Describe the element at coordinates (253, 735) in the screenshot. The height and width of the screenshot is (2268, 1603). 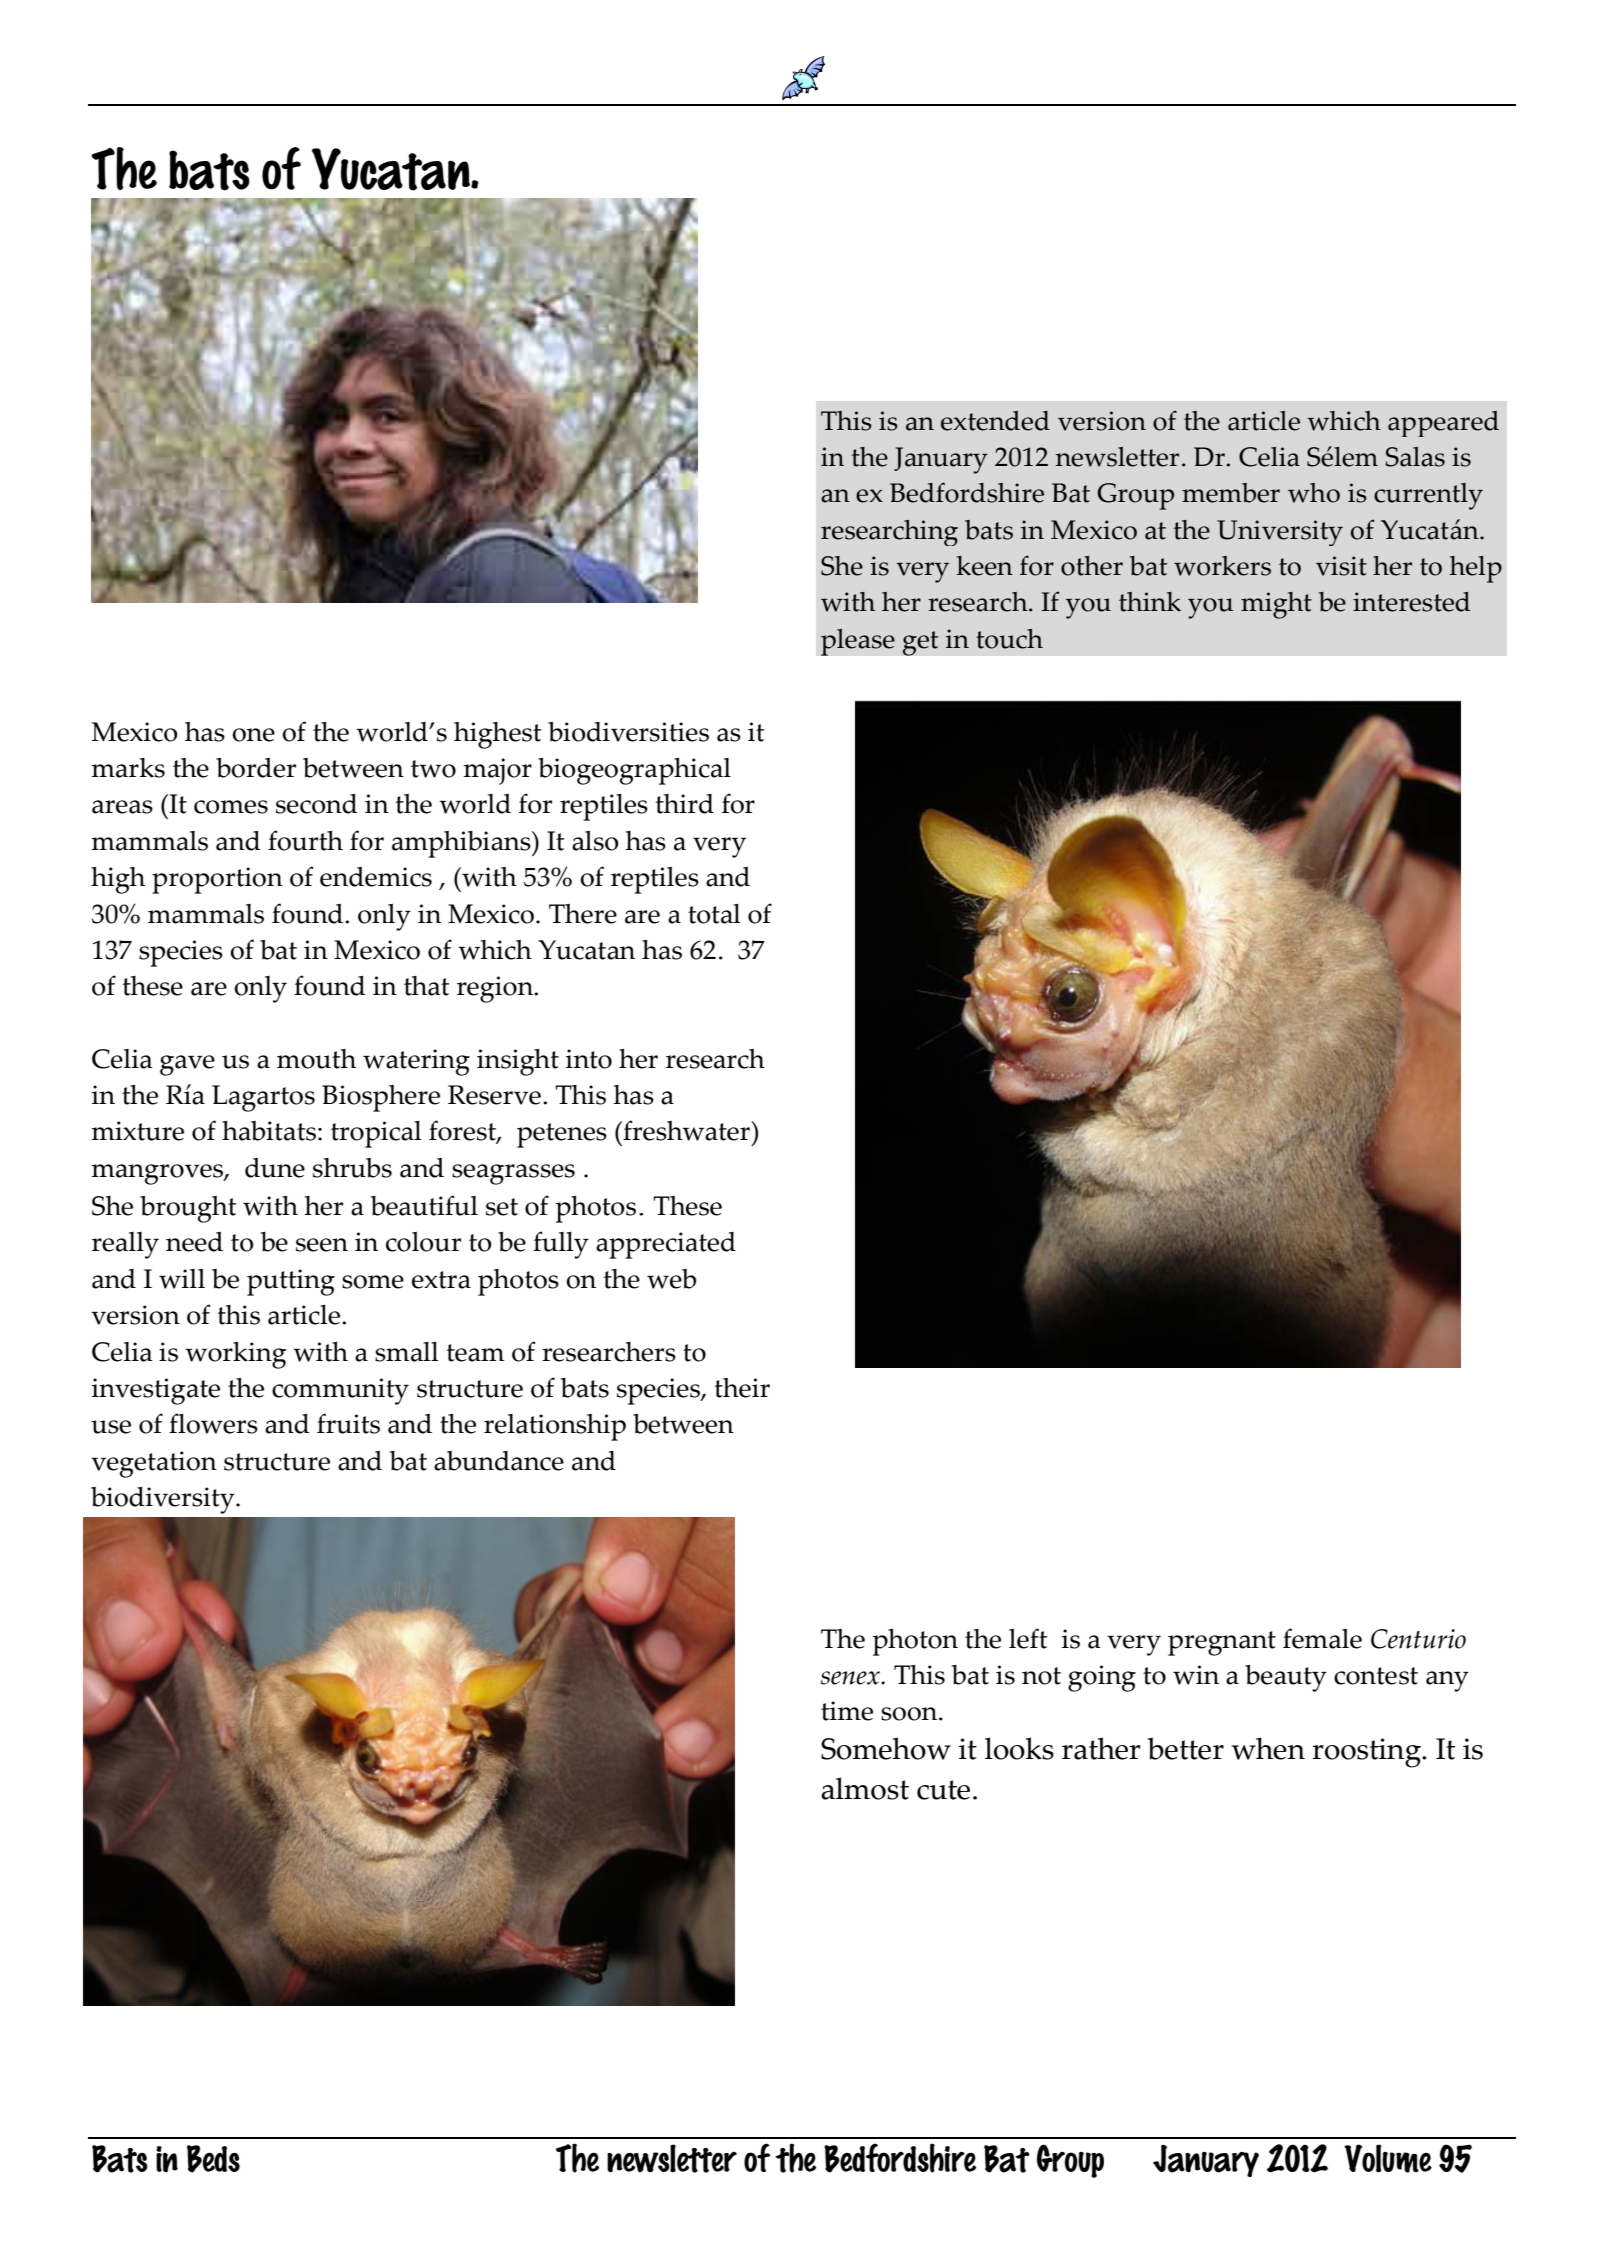
I see `one` at that location.
